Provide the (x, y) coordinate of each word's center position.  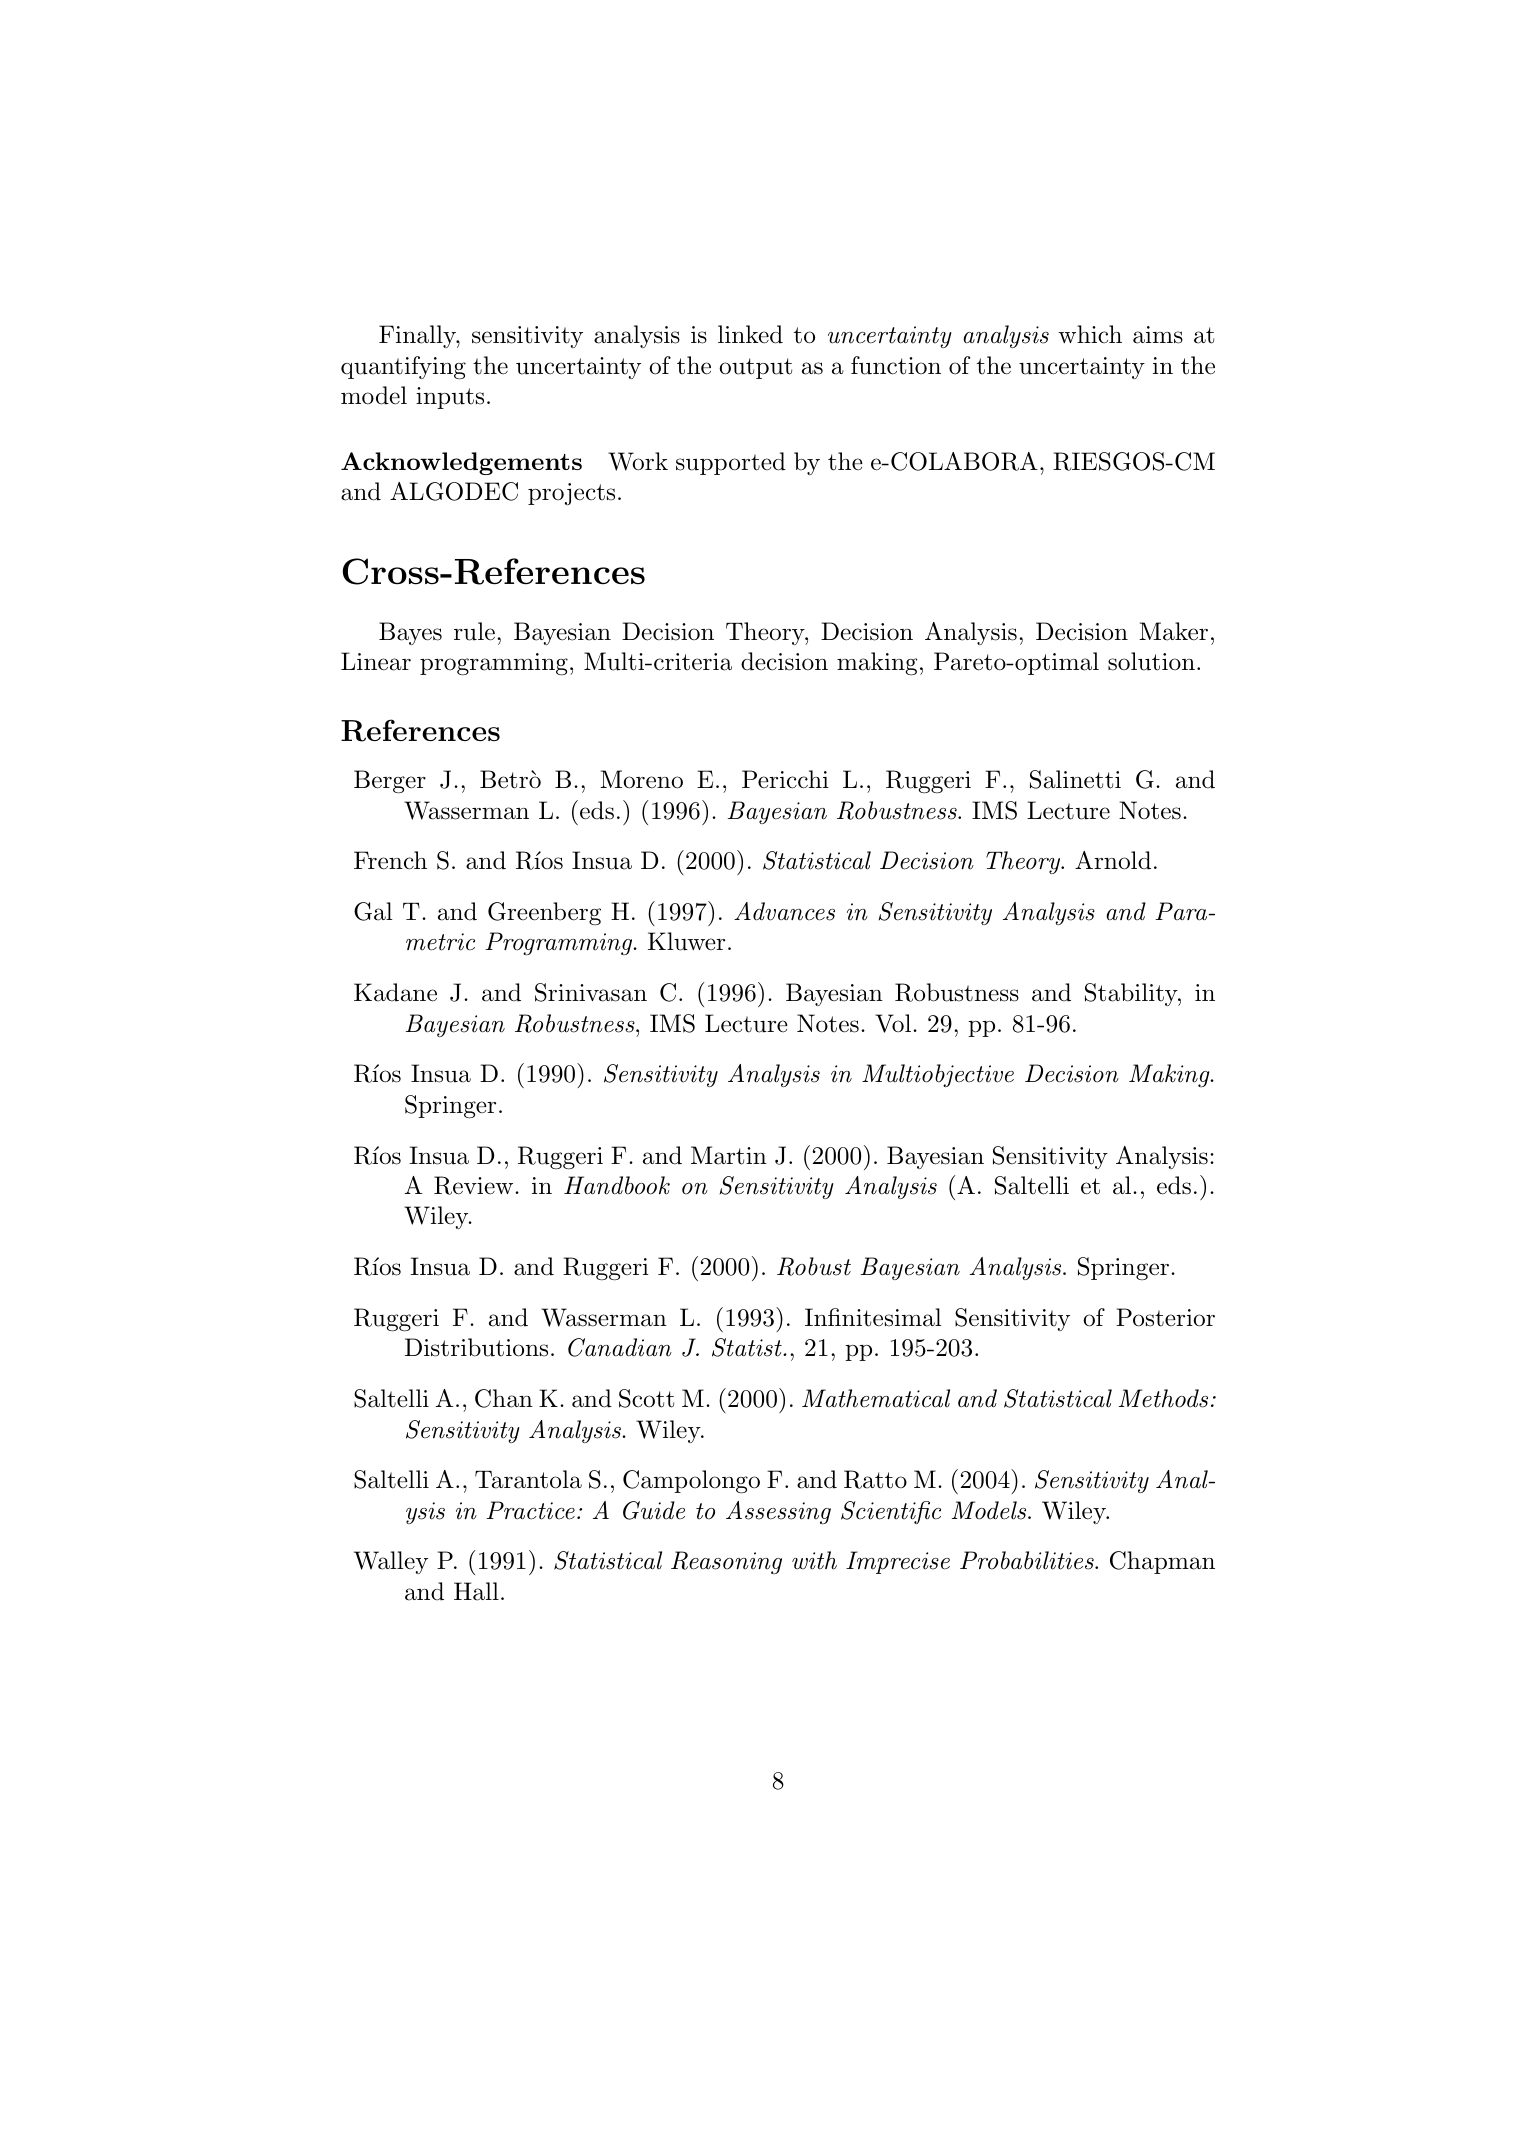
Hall (476, 1591)
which (1090, 334)
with (814, 1560)
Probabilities (1028, 1560)
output (755, 368)
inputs (450, 398)
